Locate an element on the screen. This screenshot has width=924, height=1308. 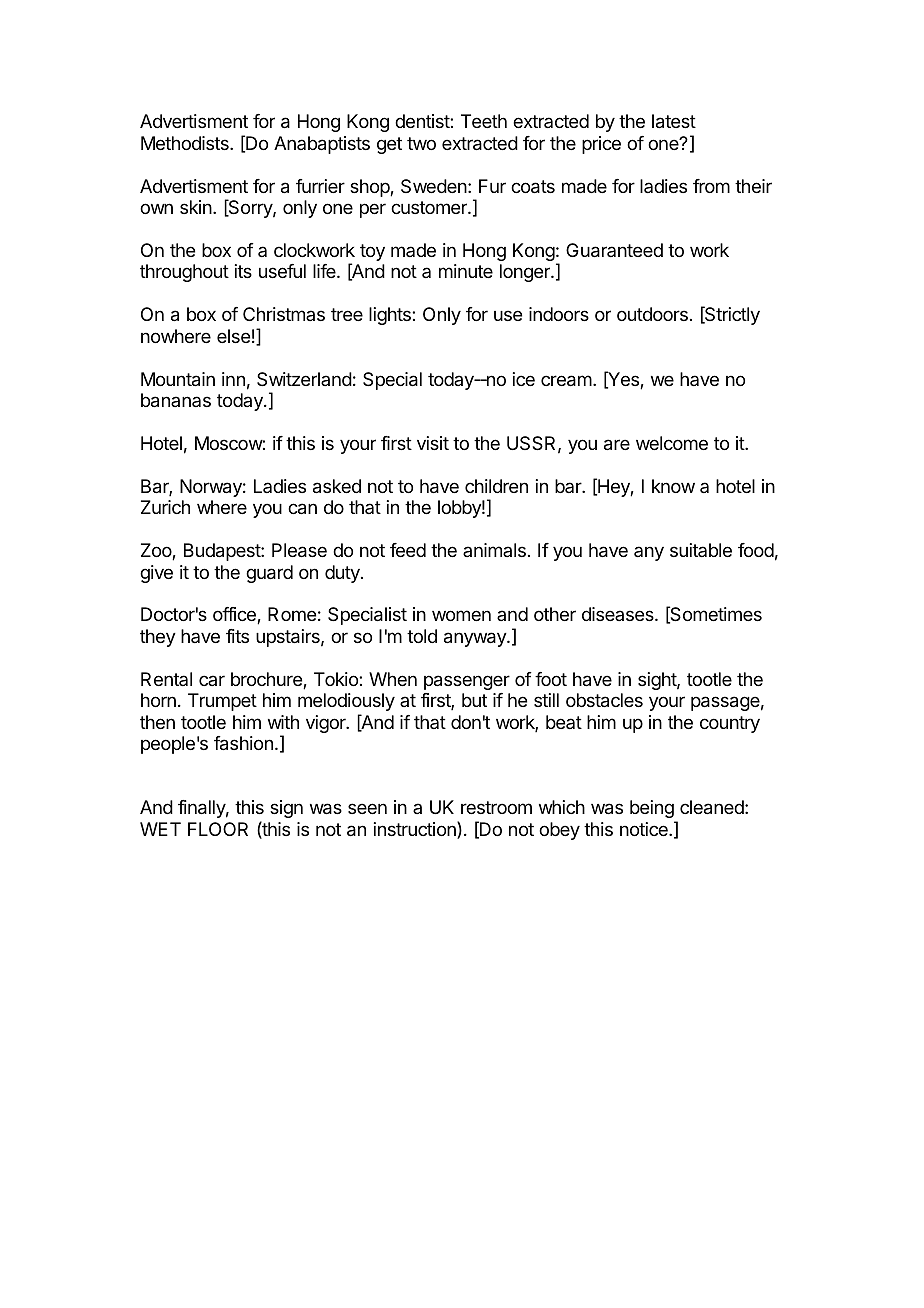
two is located at coordinates (421, 143).
